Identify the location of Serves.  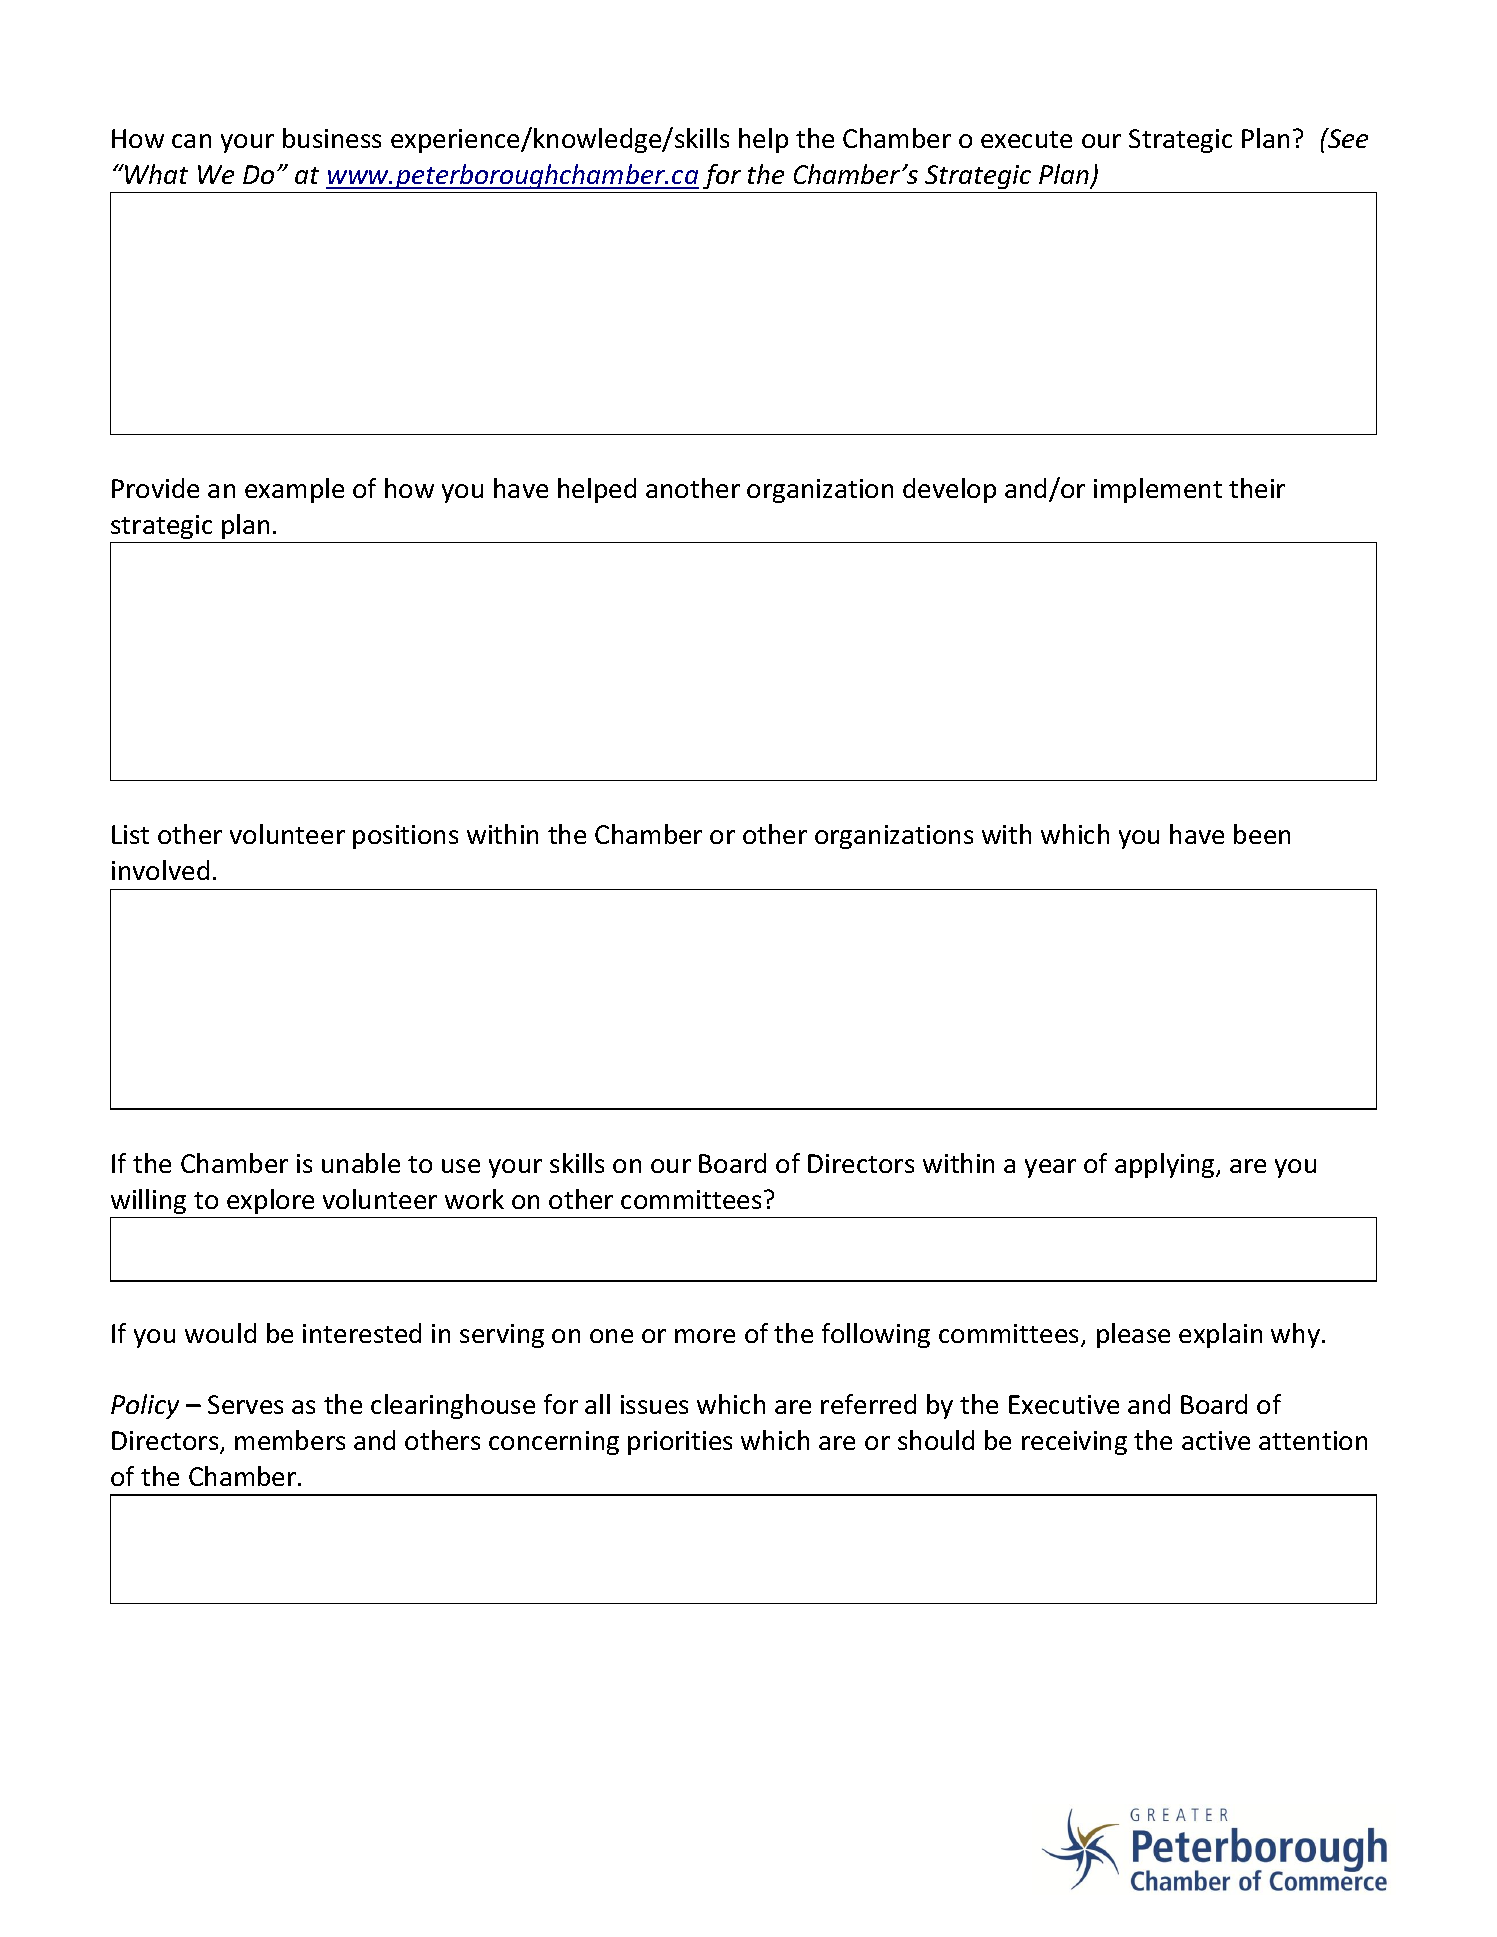
(245, 1404).
